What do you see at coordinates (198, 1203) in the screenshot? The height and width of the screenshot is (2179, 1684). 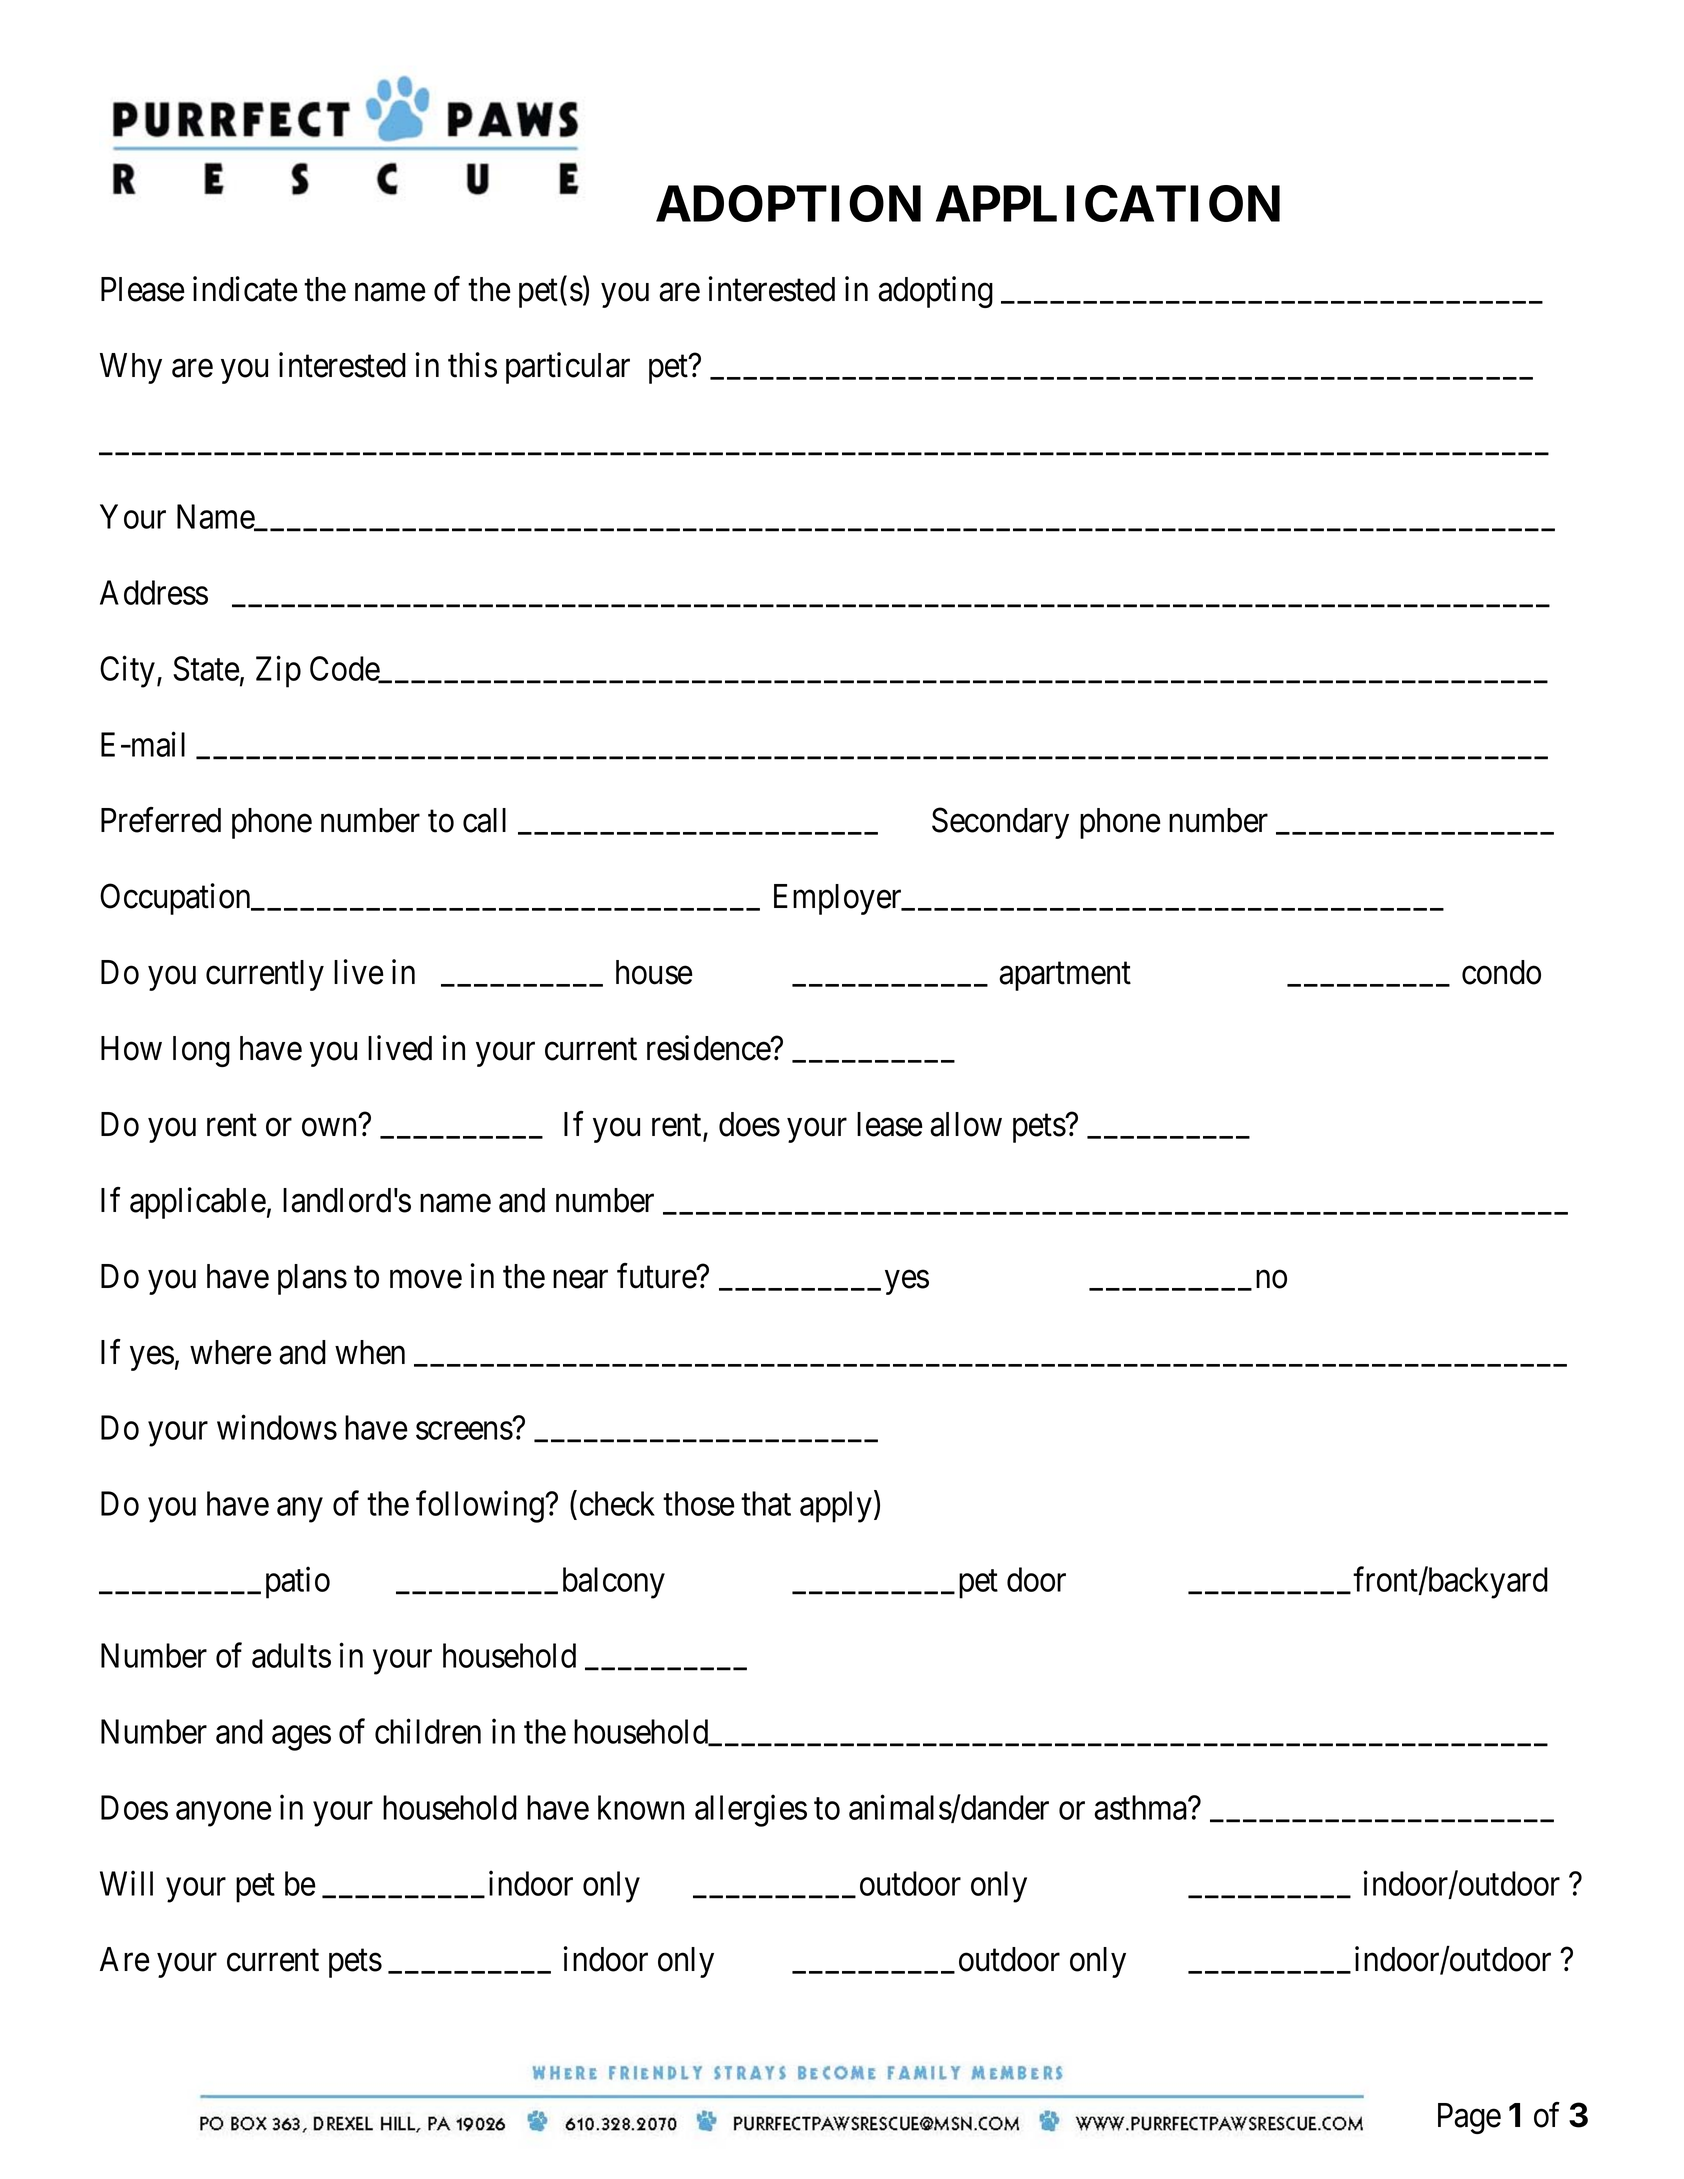 I see `applicable` at bounding box center [198, 1203].
